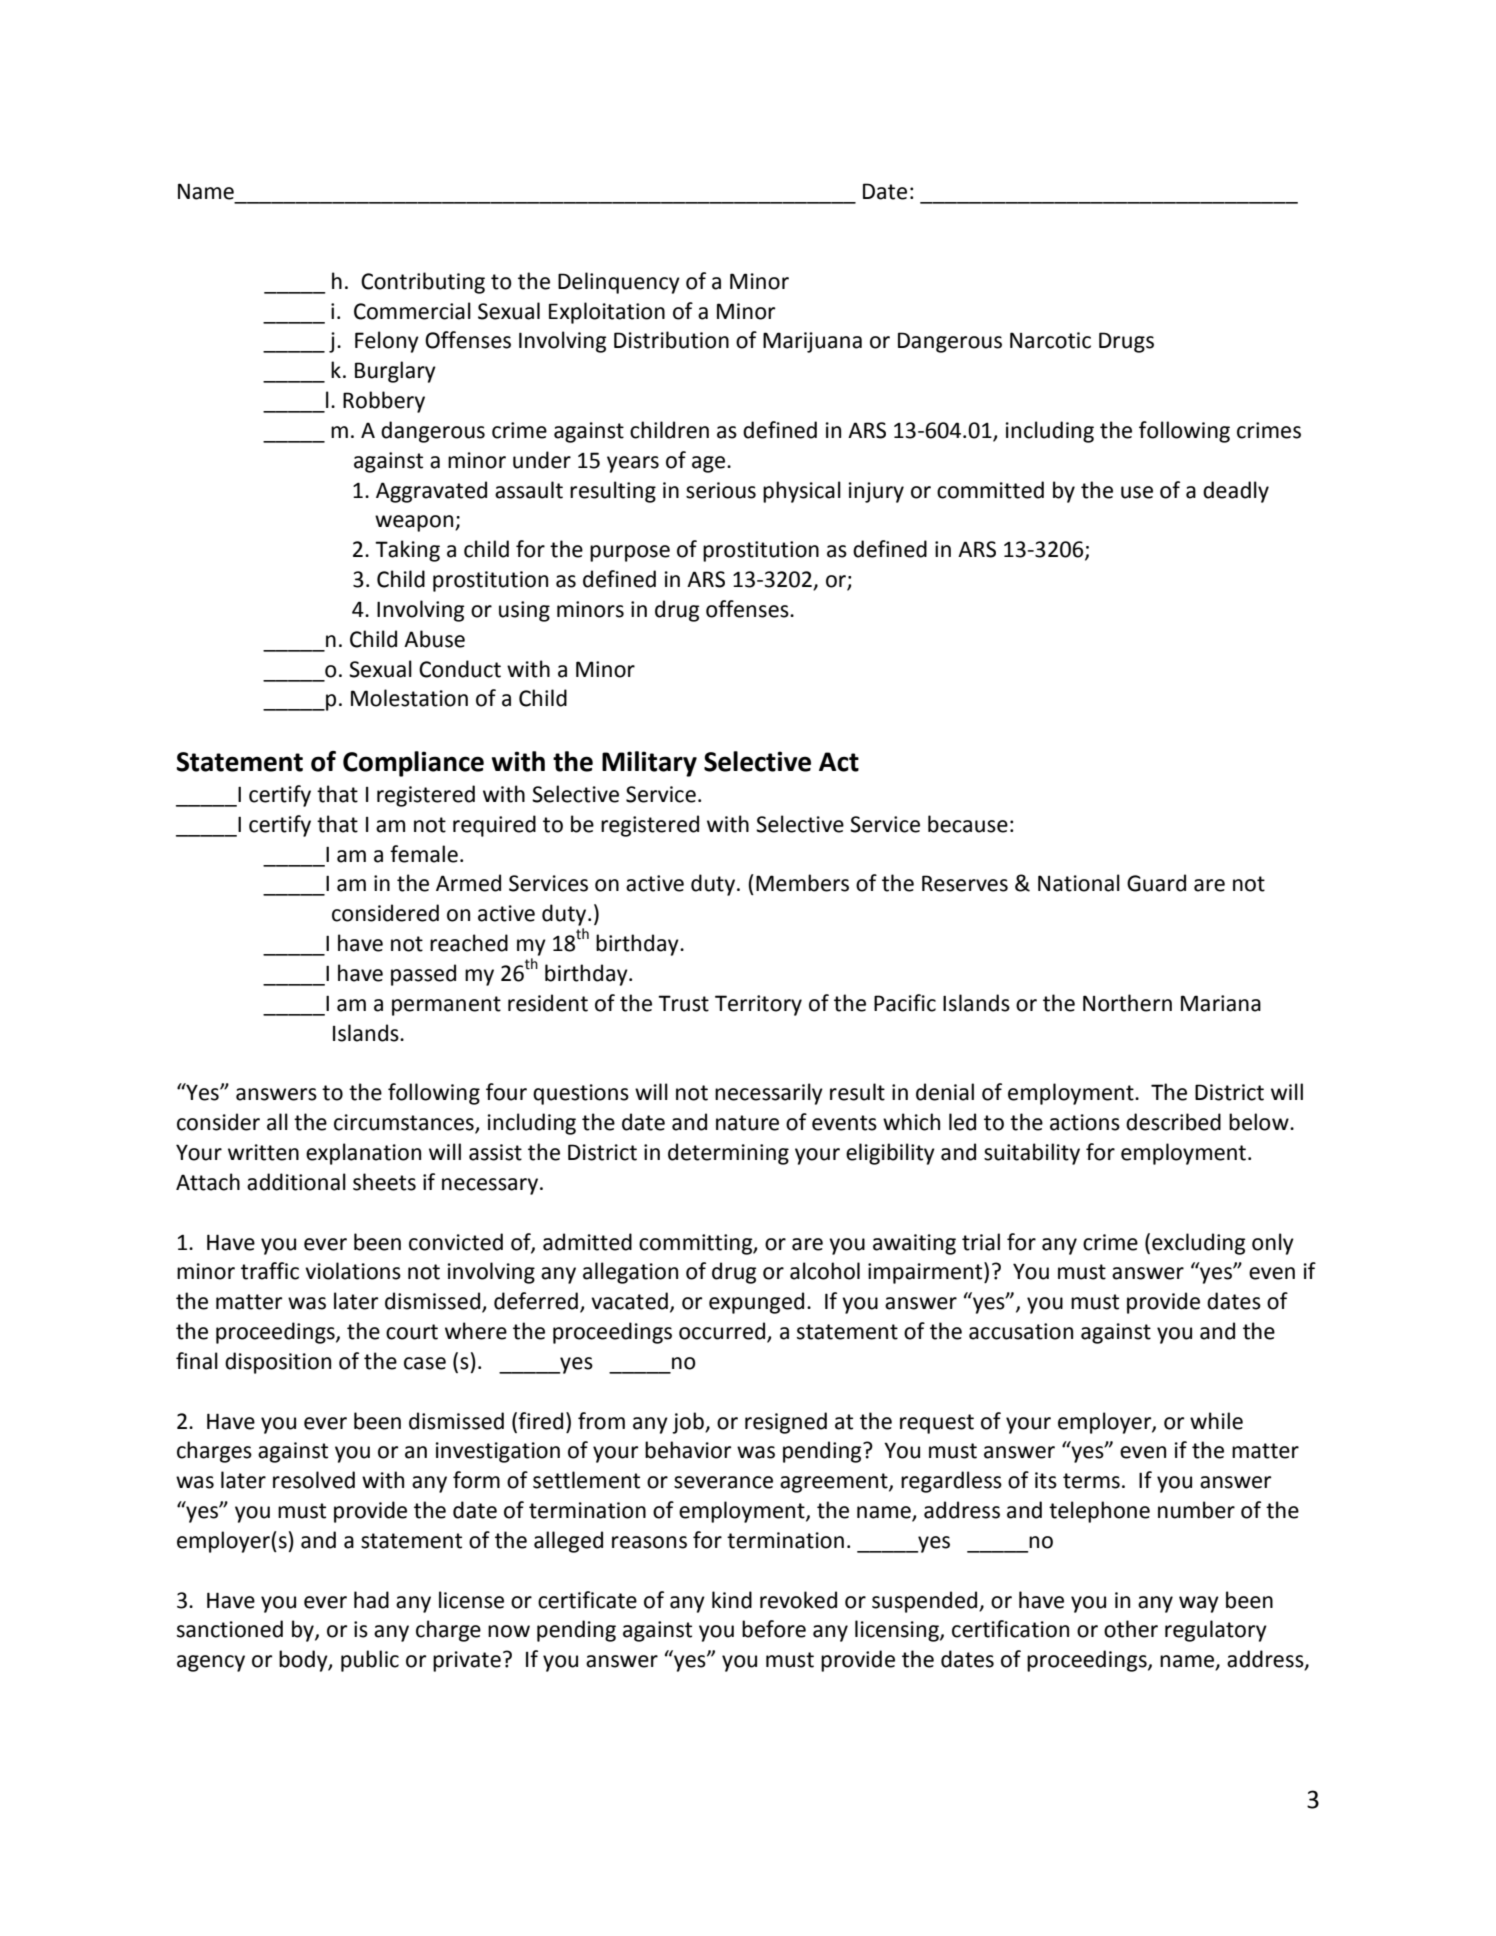 This screenshot has height=1936, width=1496. Describe the element at coordinates (1236, 492) in the screenshot. I see `deadly` at that location.
